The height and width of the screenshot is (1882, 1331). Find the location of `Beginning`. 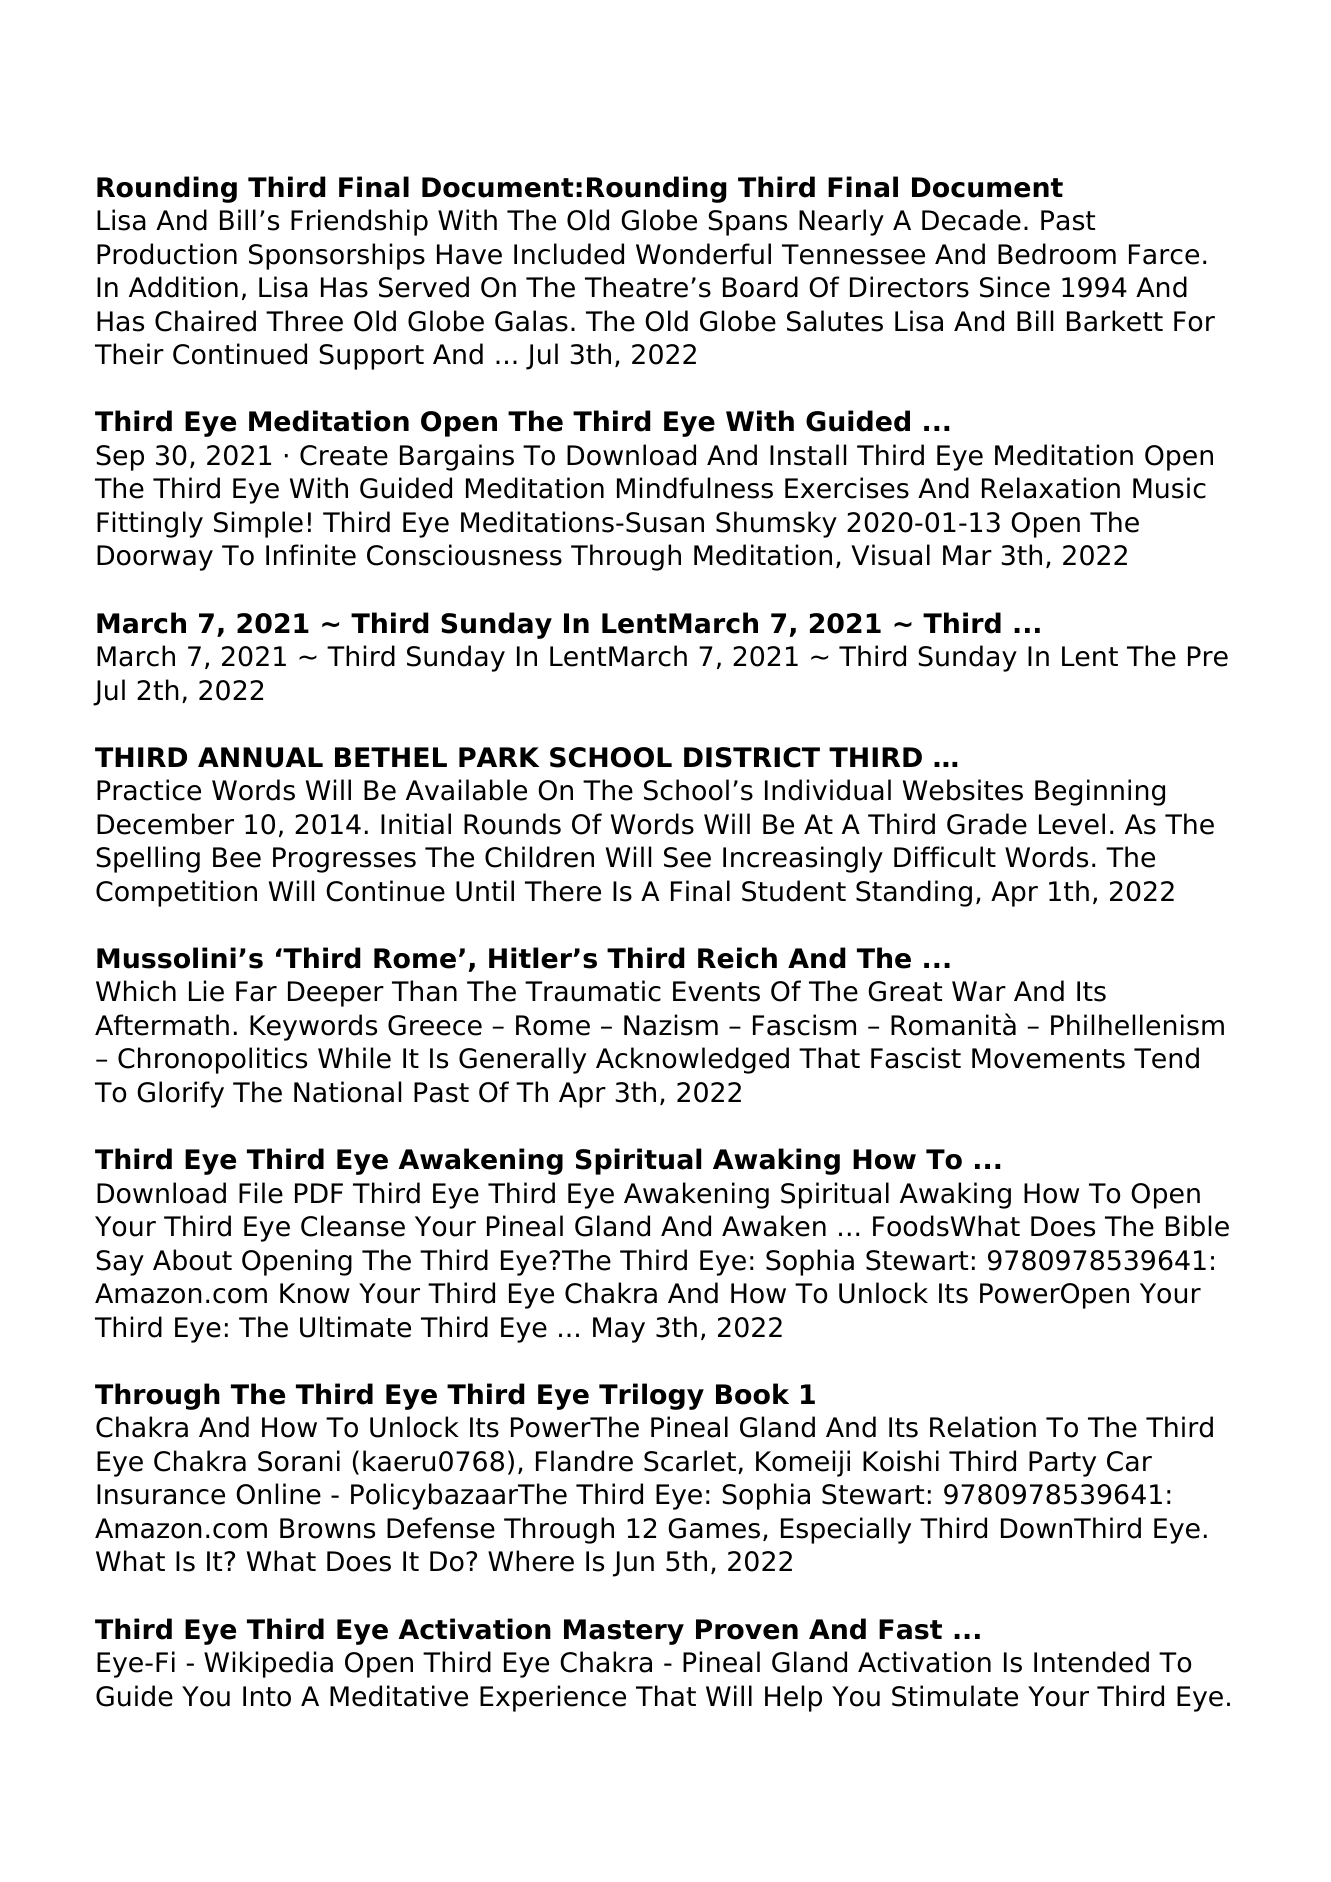

Beginning is located at coordinates (1100, 792).
